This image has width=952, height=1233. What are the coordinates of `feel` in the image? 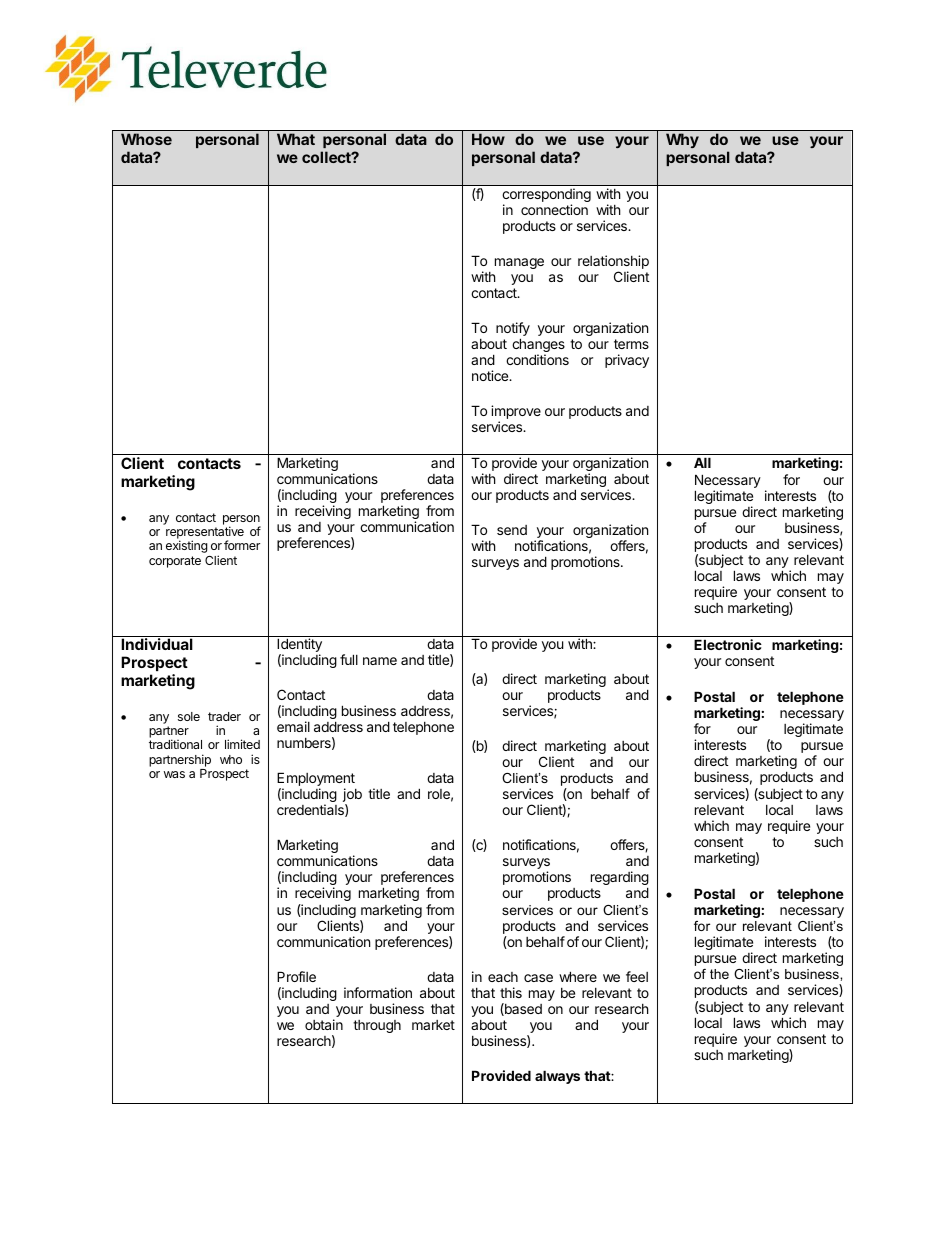 It's located at (637, 976).
